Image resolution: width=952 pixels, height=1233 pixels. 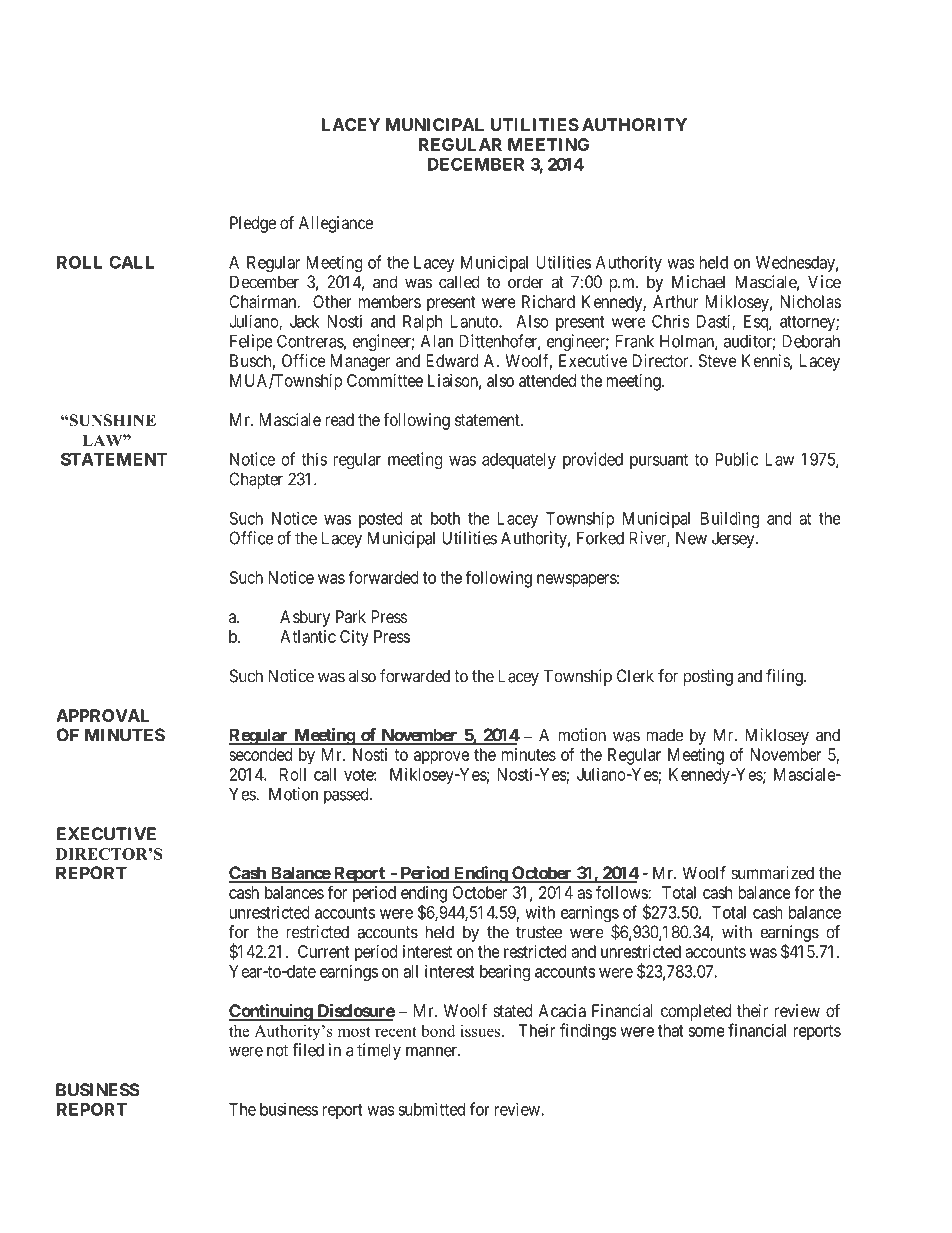 What do you see at coordinates (708, 677) in the screenshot?
I see `posting` at bounding box center [708, 677].
